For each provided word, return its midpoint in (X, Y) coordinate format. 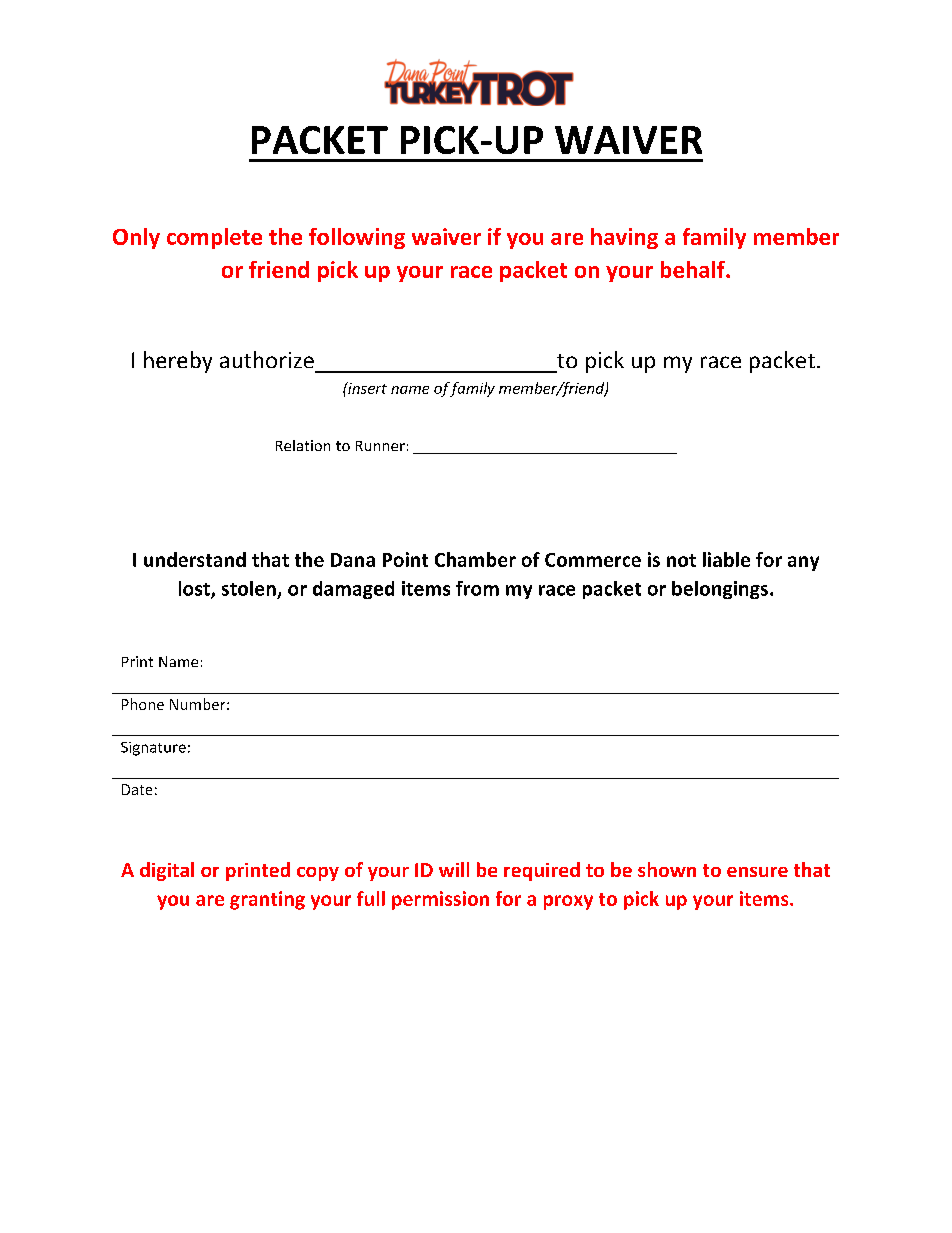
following (357, 238)
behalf (694, 269)
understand (195, 559)
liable (726, 559)
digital (167, 871)
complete (214, 238)
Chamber (475, 559)
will (454, 869)
